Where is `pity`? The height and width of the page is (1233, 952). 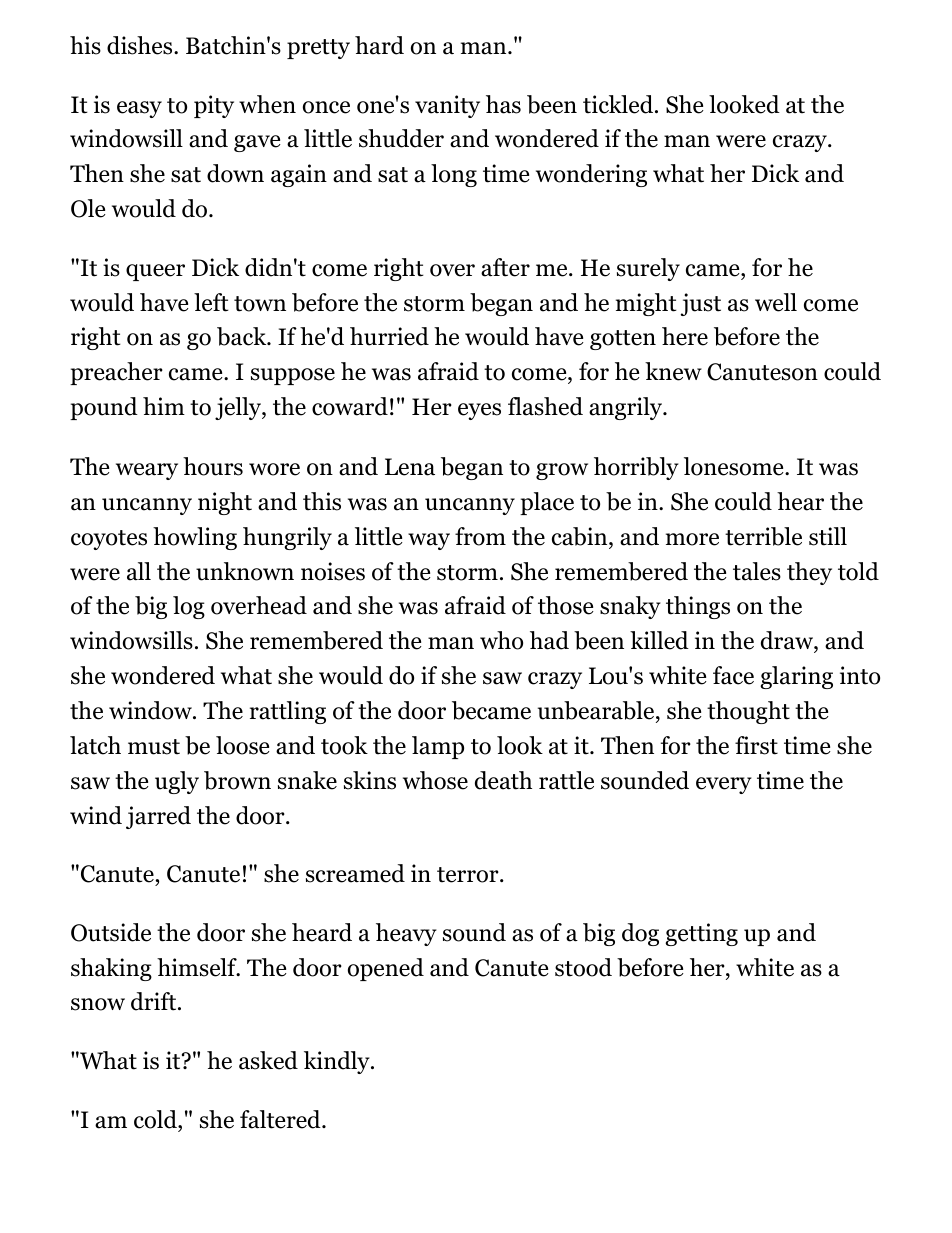
pity is located at coordinates (214, 106).
